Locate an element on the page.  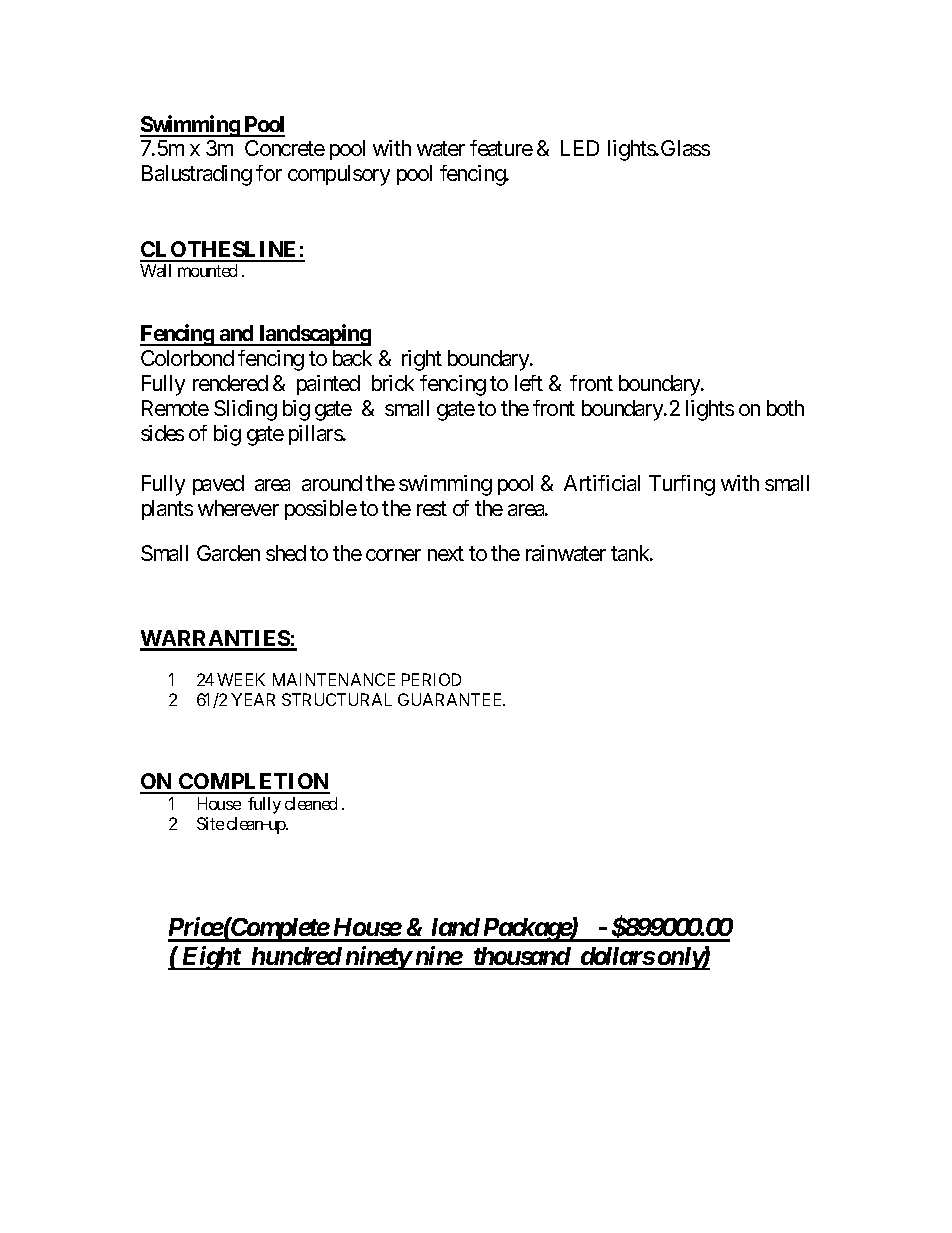
rendered is located at coordinates (230, 383).
